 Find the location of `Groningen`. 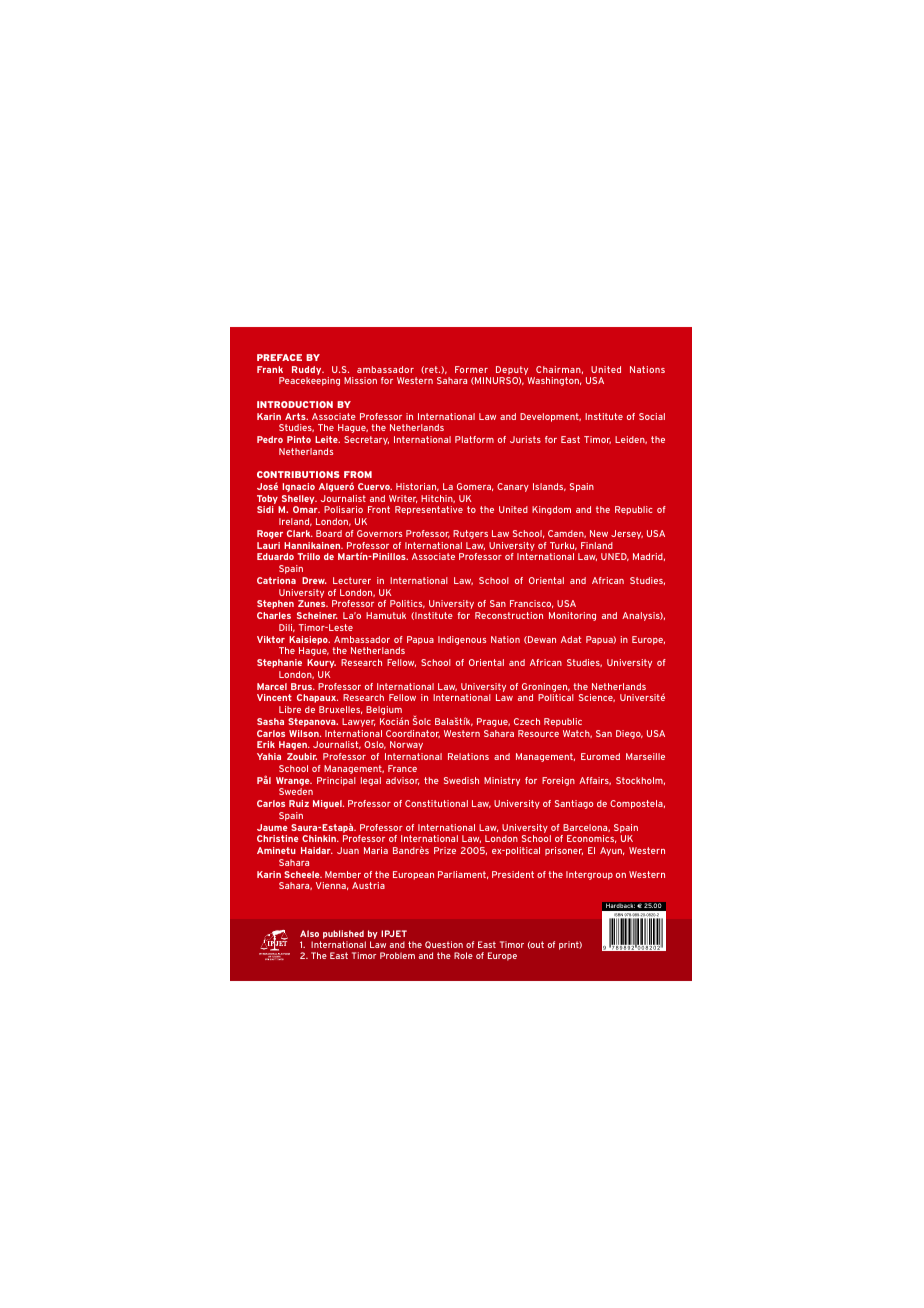

Groningen is located at coordinates (546, 687).
